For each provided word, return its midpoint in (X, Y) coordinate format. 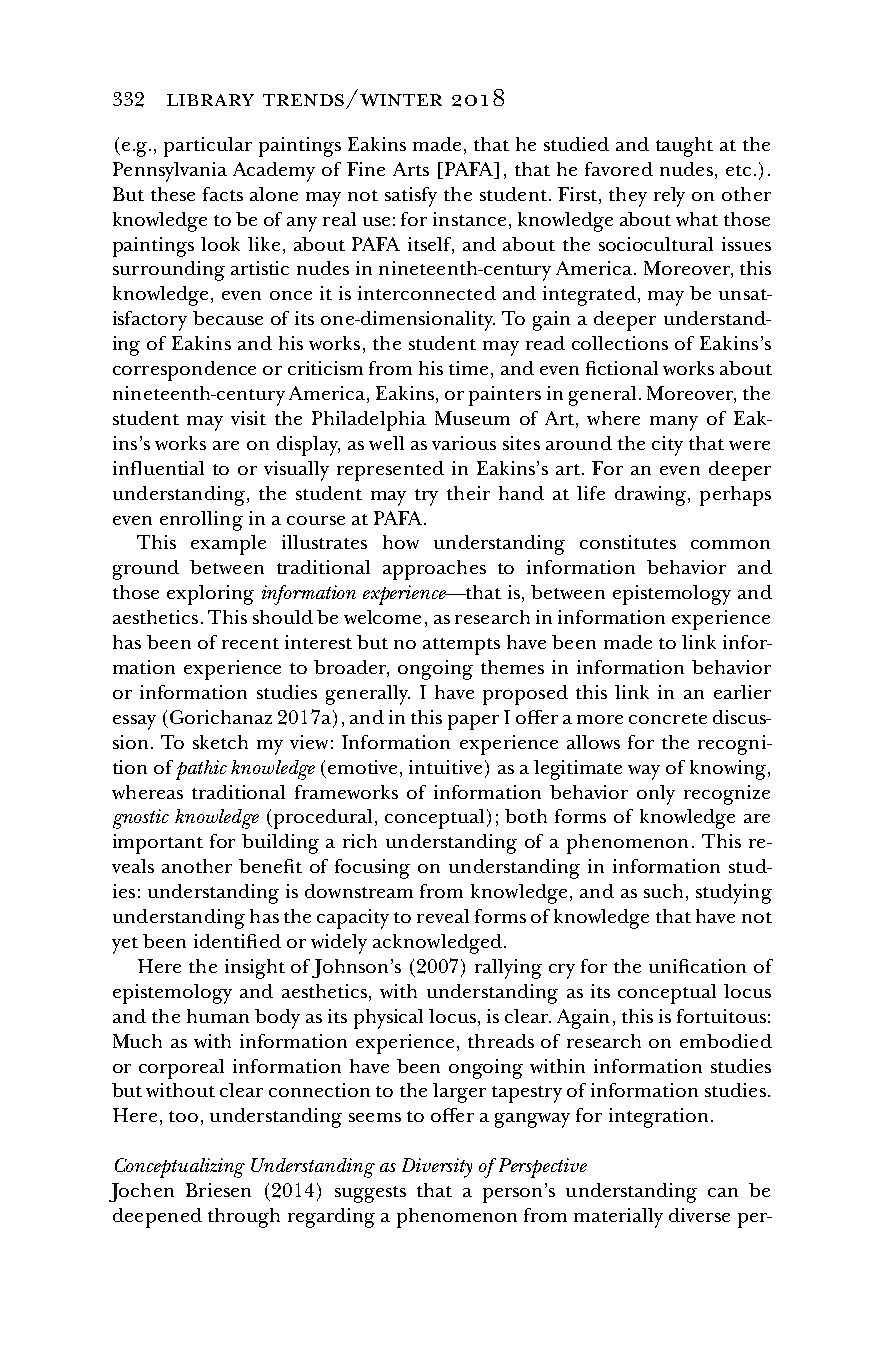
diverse (699, 1215)
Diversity (437, 1168)
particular (208, 147)
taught (684, 147)
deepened (157, 1218)
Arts (411, 169)
